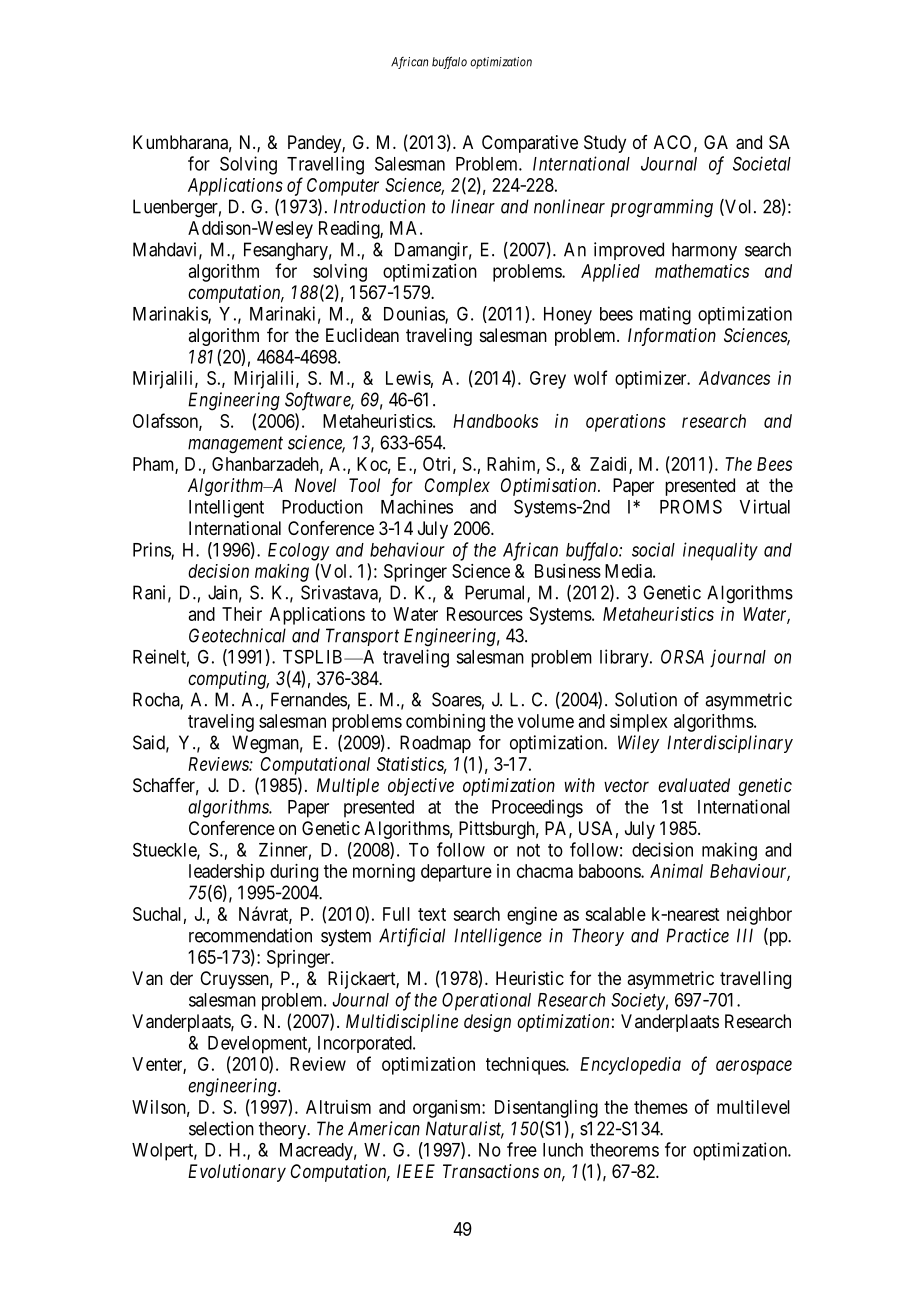 This screenshot has width=924, height=1308. I want to click on Computer, so click(343, 187).
